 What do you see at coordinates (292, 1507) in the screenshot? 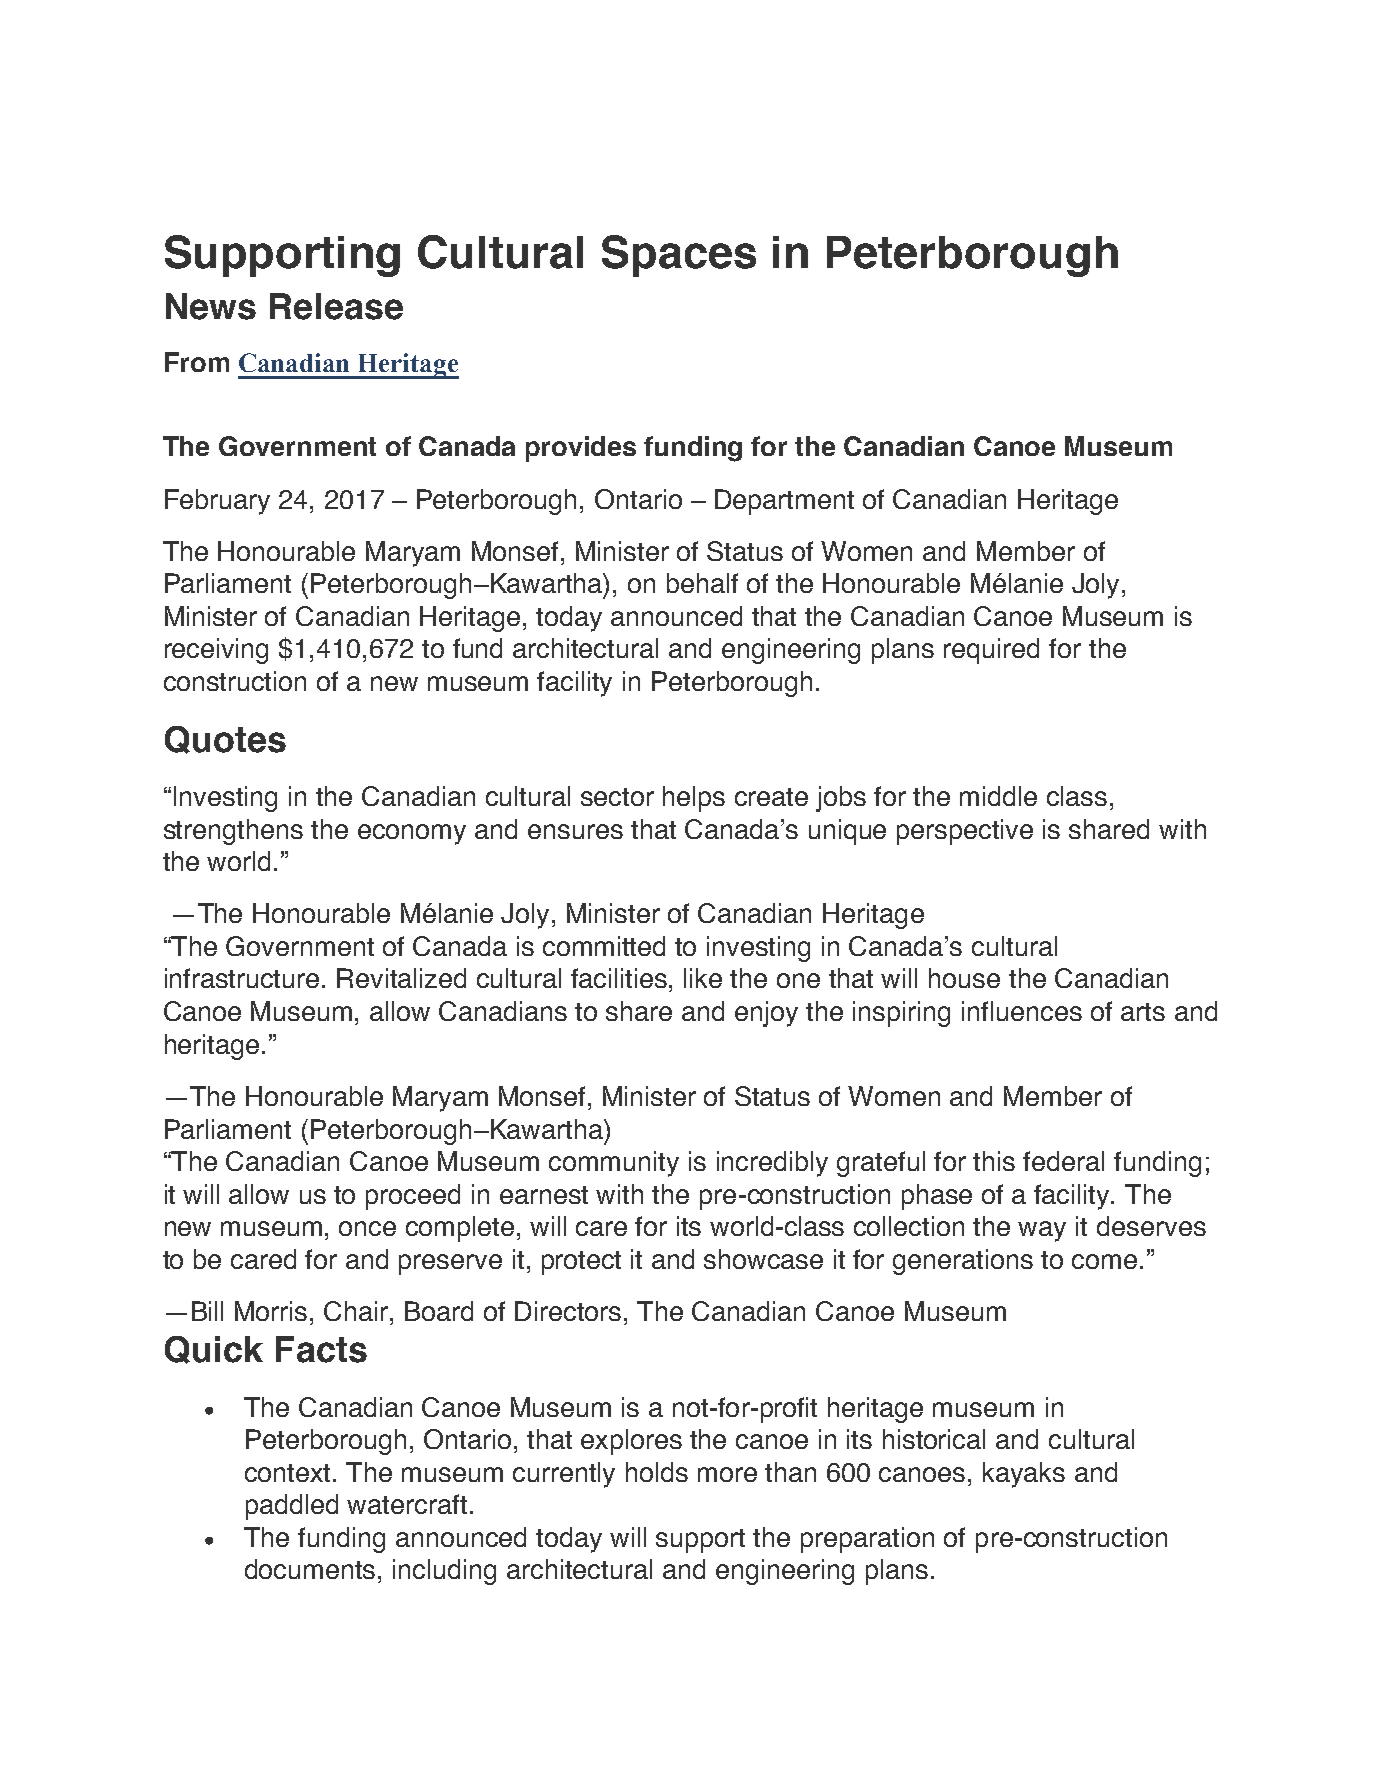
I see `paddled` at bounding box center [292, 1507].
